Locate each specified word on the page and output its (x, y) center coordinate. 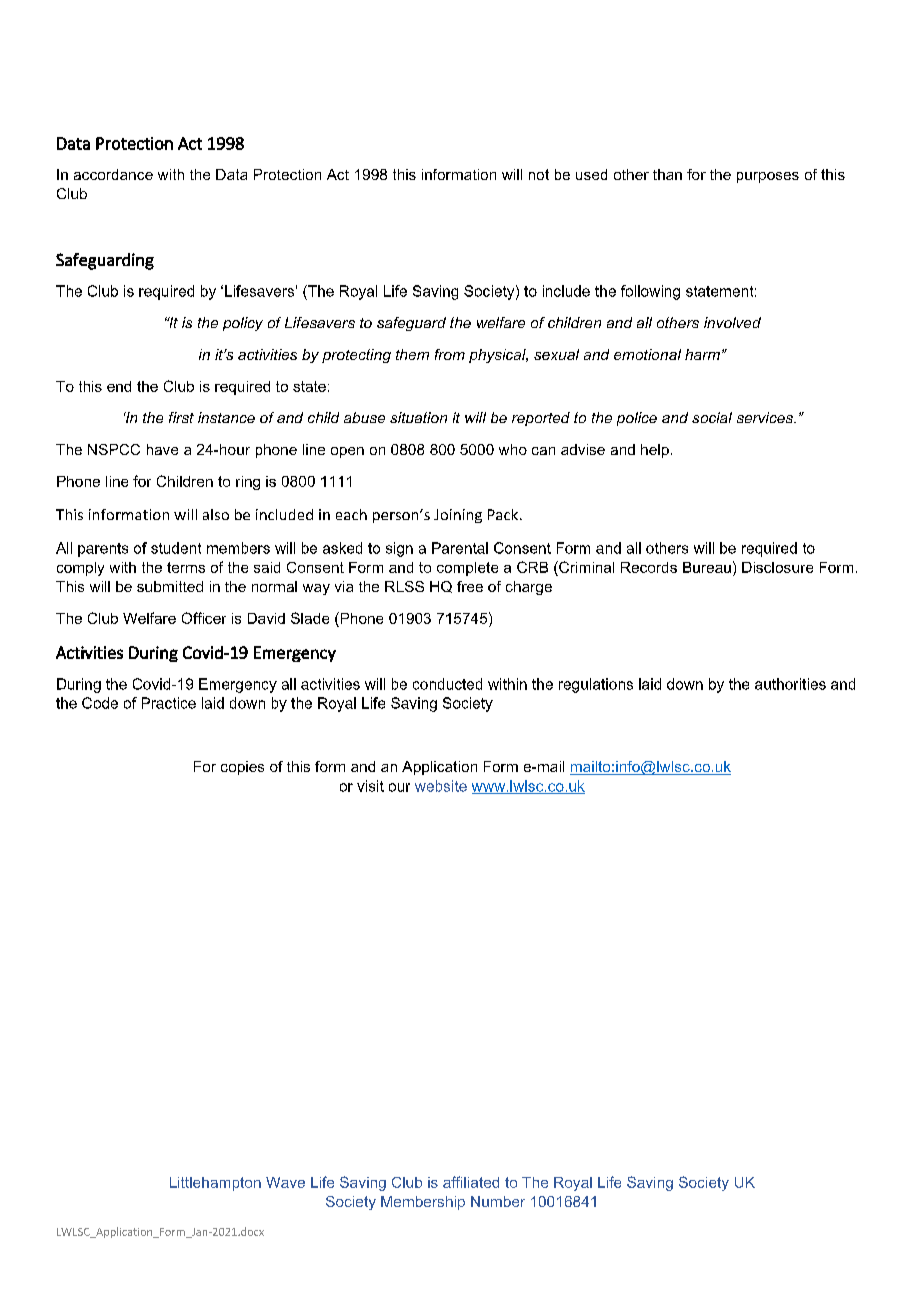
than (667, 174)
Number (498, 1201)
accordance (113, 174)
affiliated (471, 1182)
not (539, 174)
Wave (285, 1182)
